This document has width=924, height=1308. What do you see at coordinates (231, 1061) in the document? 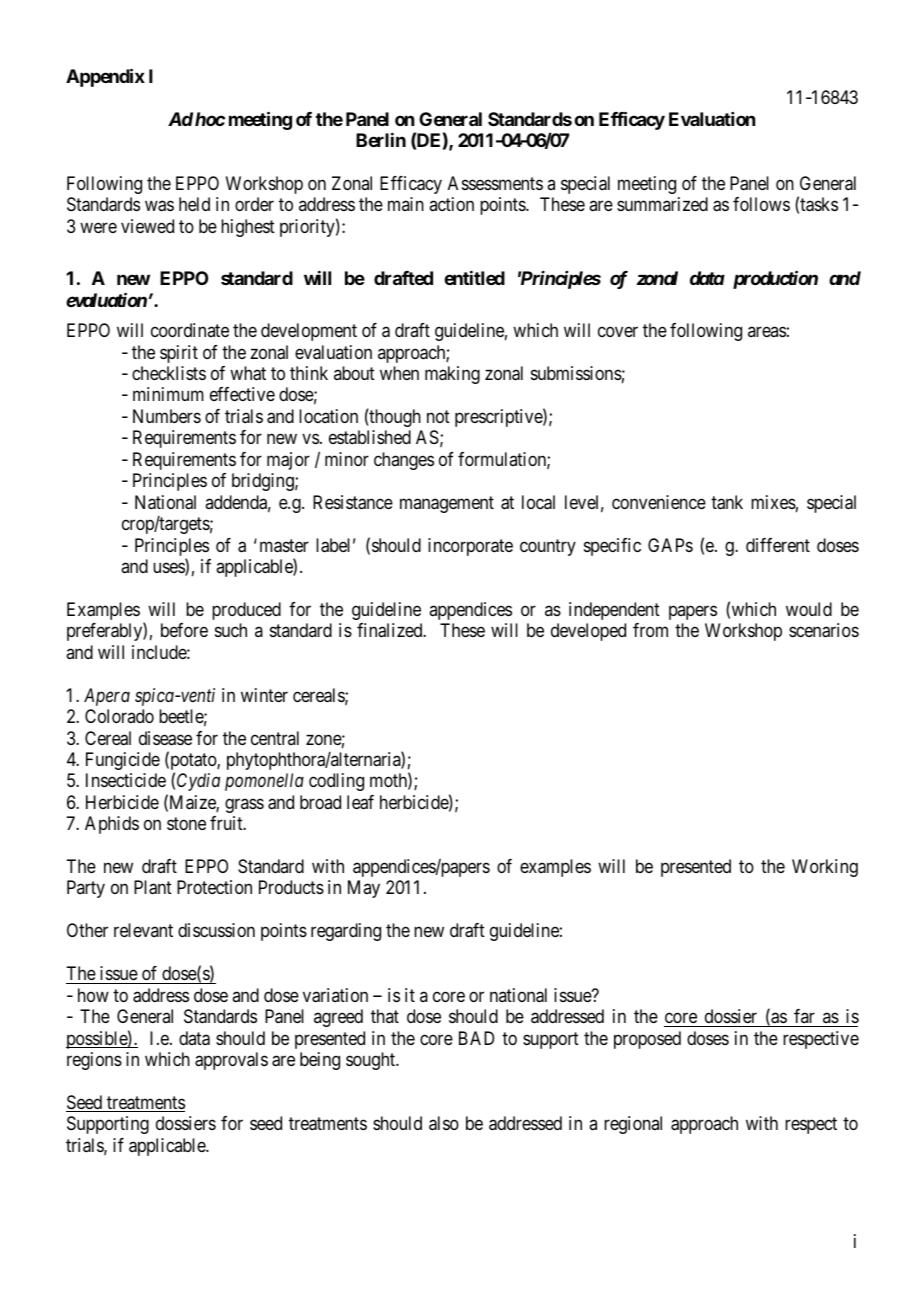
I see `approvals` at bounding box center [231, 1061].
